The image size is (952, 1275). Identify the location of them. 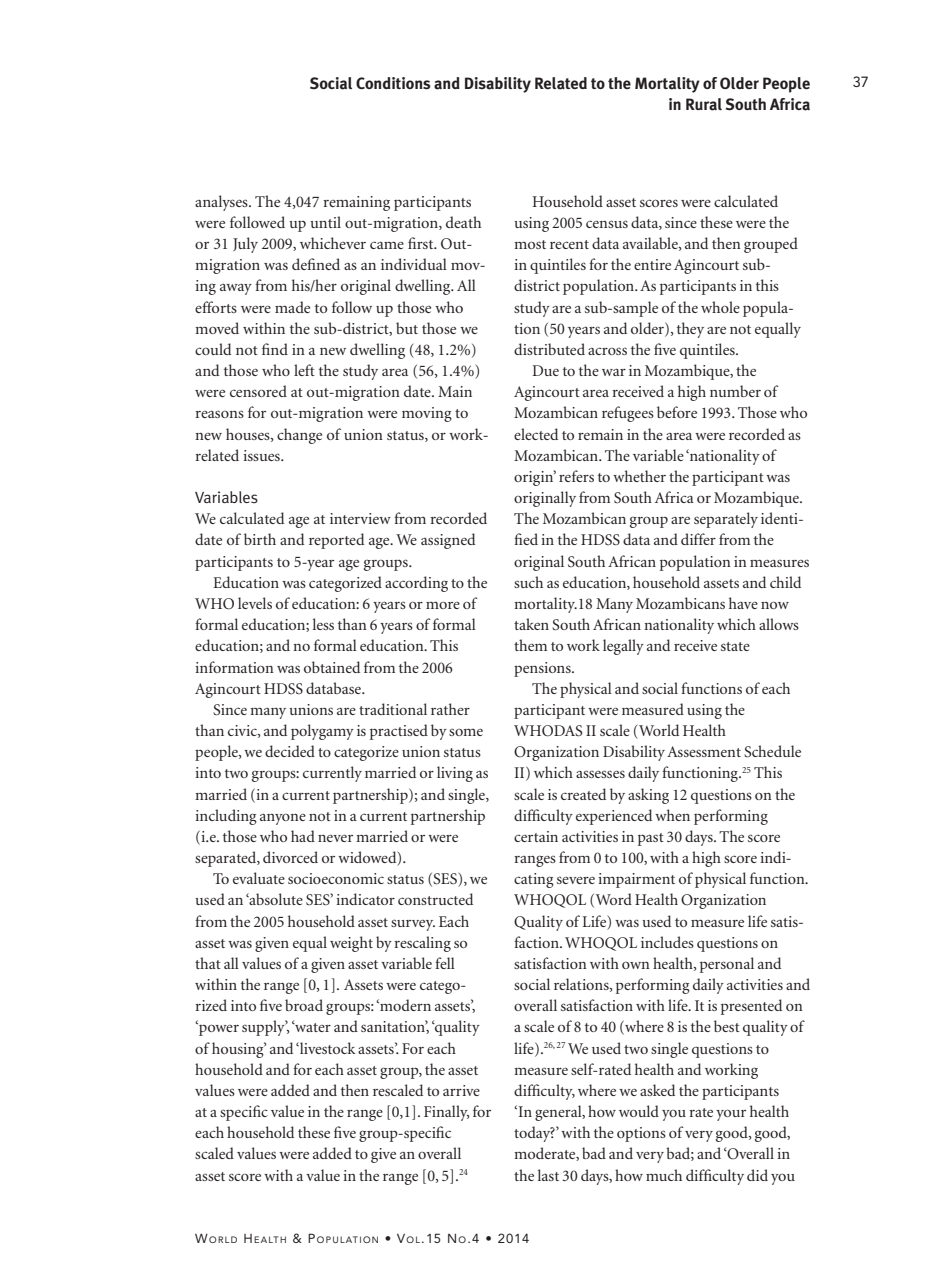
(530, 645).
